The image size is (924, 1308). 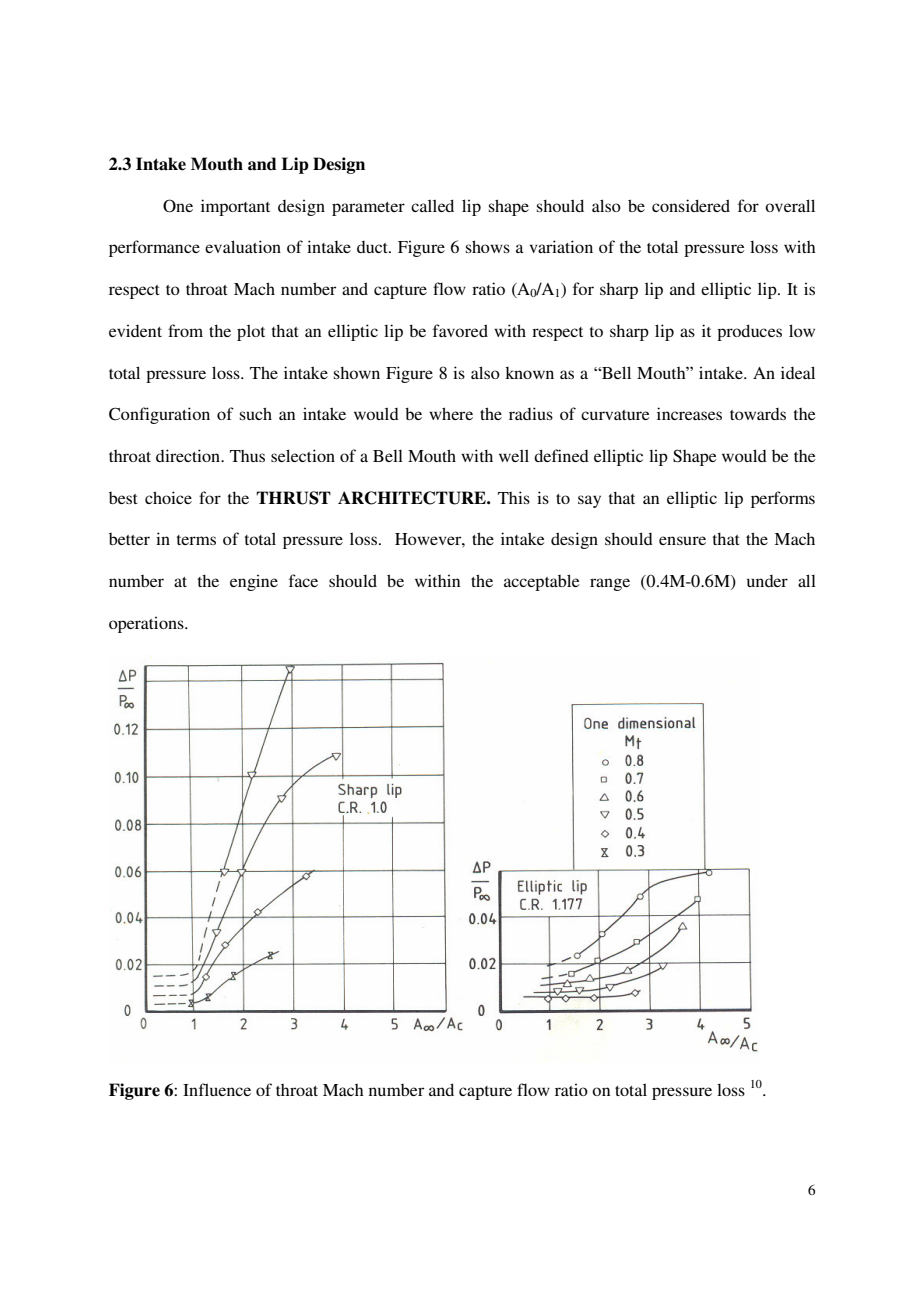 I want to click on range, so click(x=610, y=584).
